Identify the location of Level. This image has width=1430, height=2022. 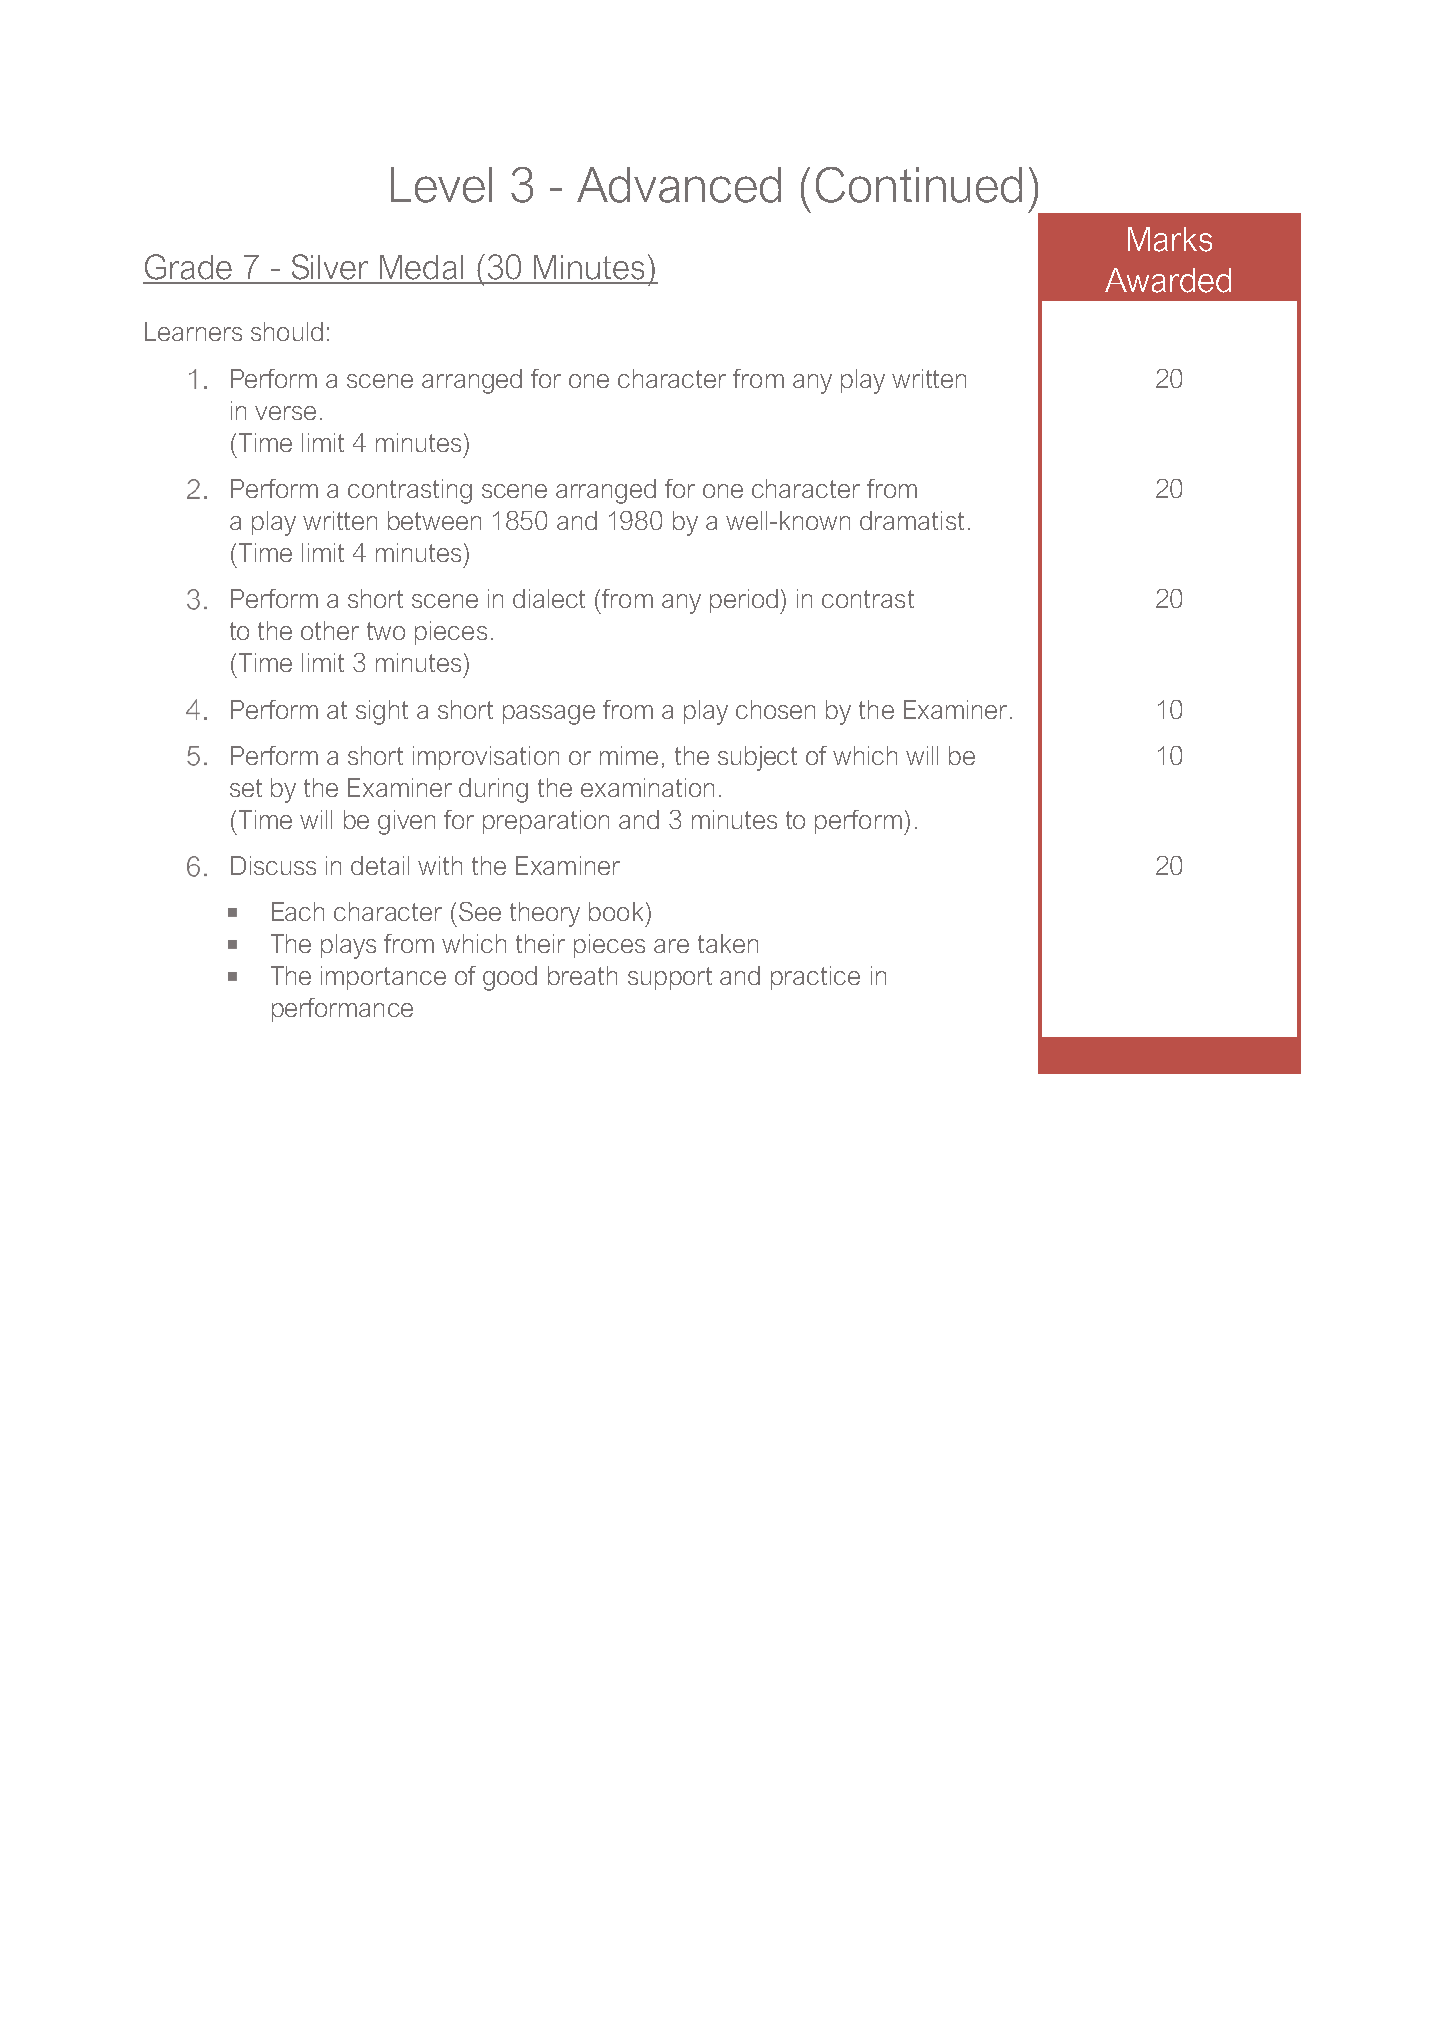
(441, 185).
